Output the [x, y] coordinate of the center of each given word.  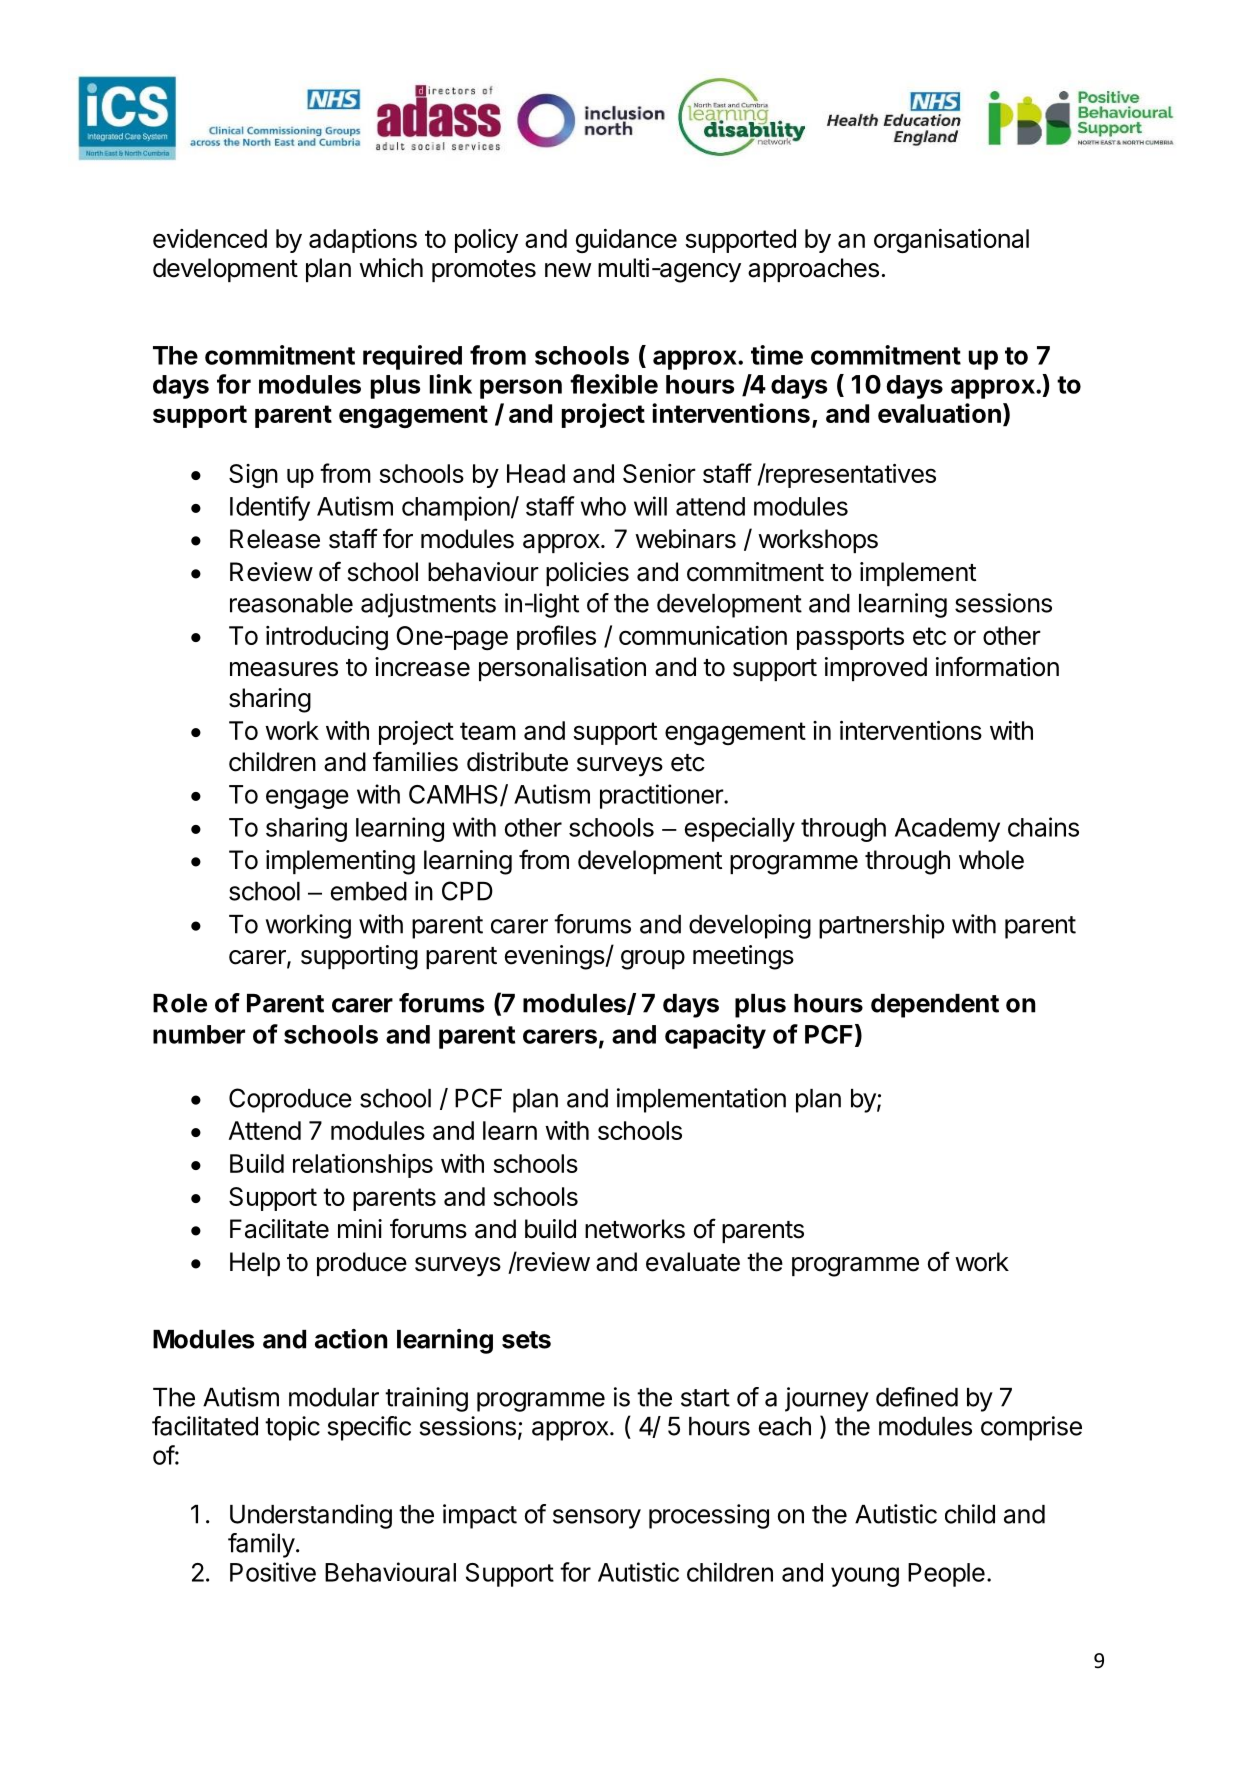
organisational [951, 241]
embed [369, 891]
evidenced [210, 238]
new [568, 270]
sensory [597, 1519]
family [261, 1545]
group [653, 960]
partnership [881, 926]
